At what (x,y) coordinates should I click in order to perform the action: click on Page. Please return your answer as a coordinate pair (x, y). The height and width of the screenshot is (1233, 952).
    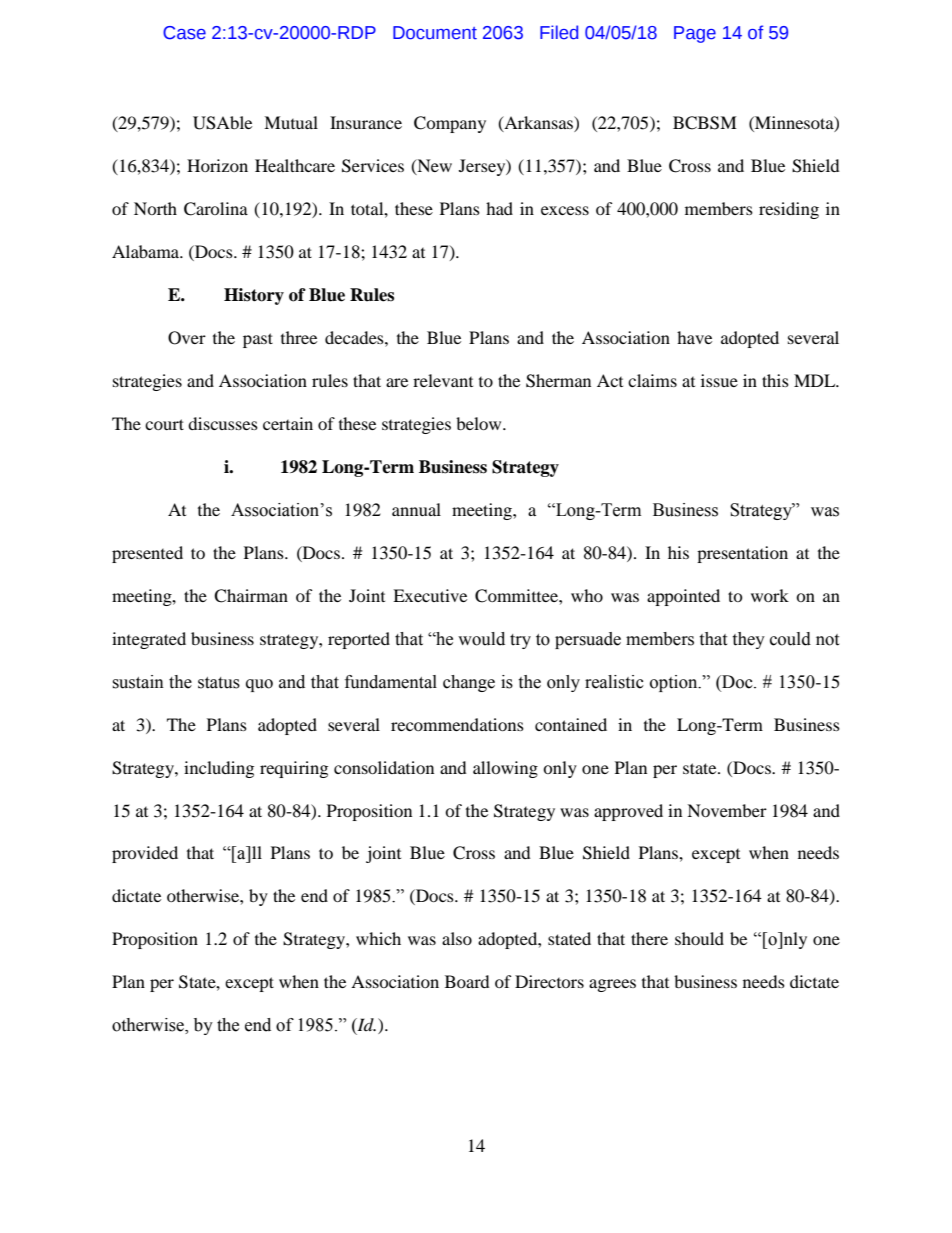
    Looking at the image, I should click on (695, 34).
